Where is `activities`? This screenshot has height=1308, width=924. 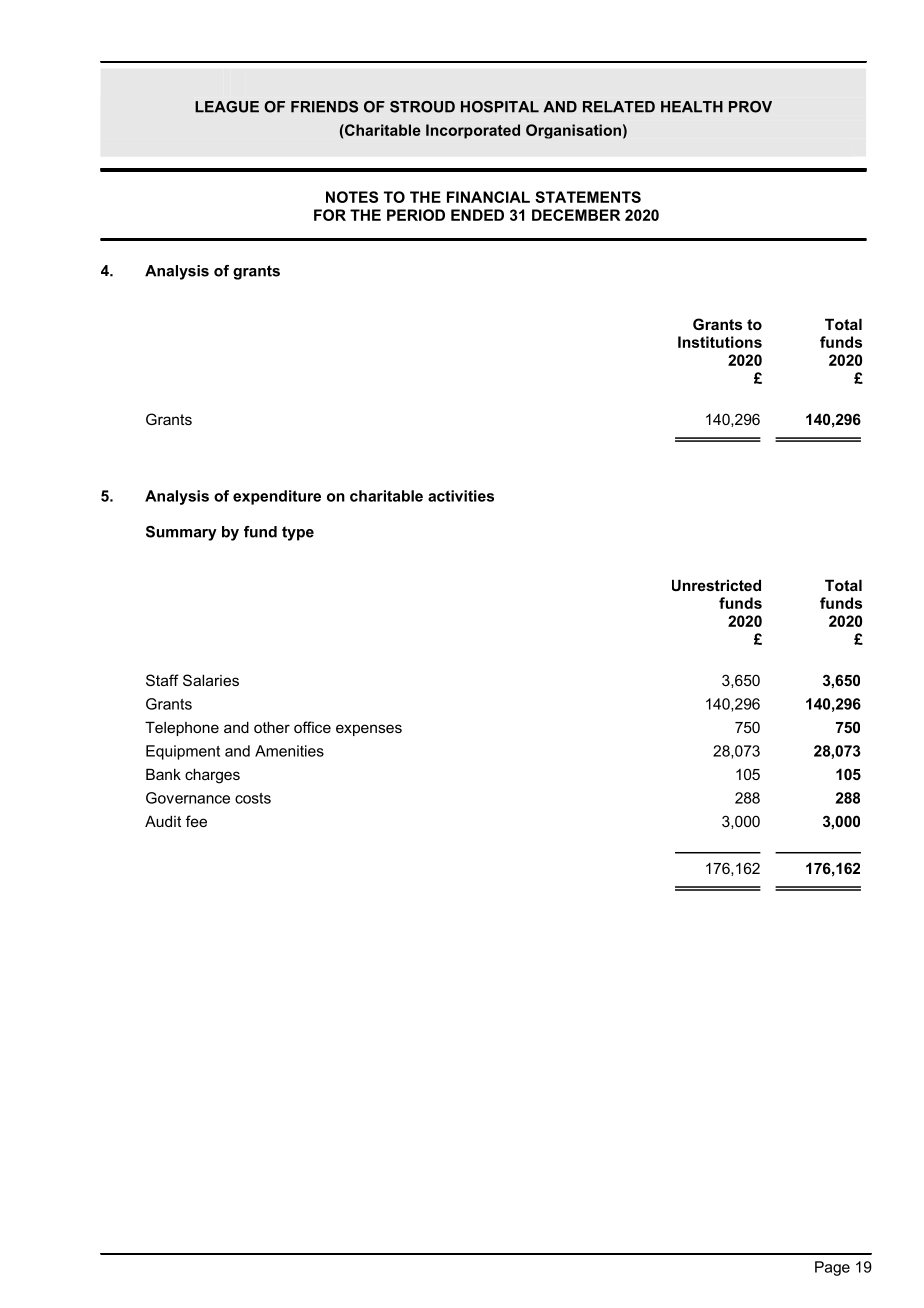
activities is located at coordinates (461, 496).
